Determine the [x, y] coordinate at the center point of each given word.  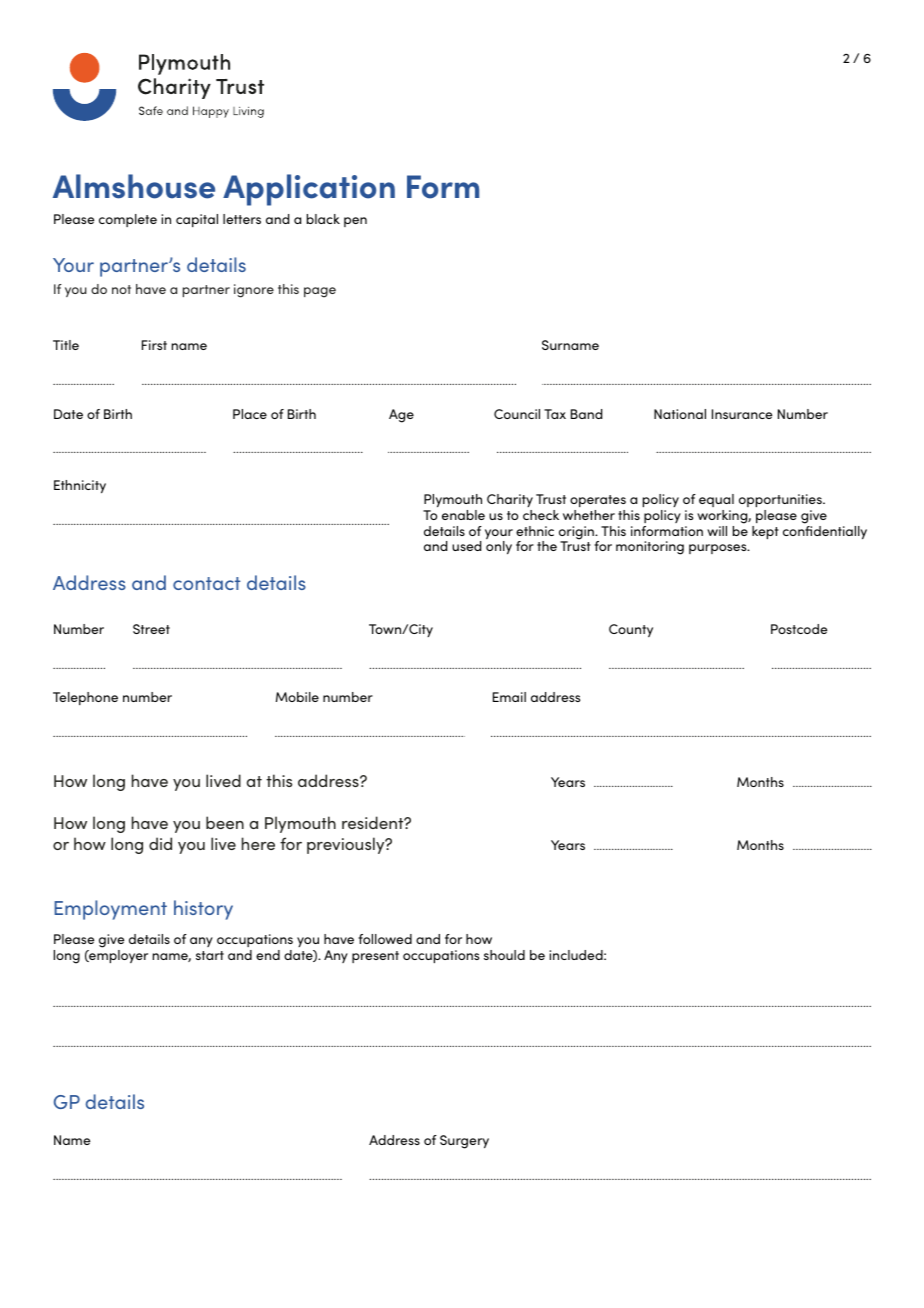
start [210, 955]
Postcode [799, 629]
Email [509, 697]
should [504, 955]
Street [151, 629]
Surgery [464, 1142]
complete [128, 220]
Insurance [742, 414]
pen [355, 222]
